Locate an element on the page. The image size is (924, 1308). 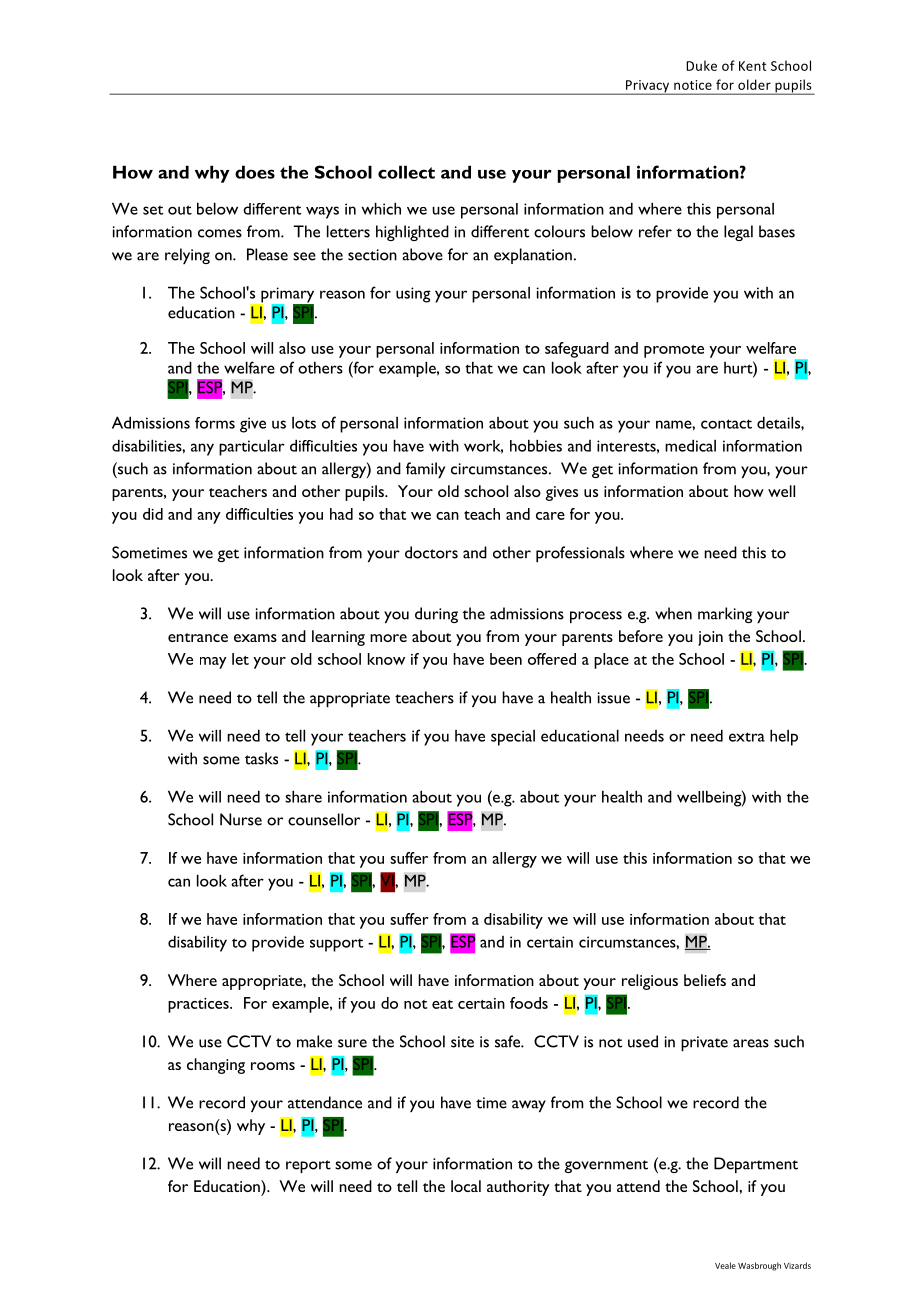
eat is located at coordinates (442, 1004).
